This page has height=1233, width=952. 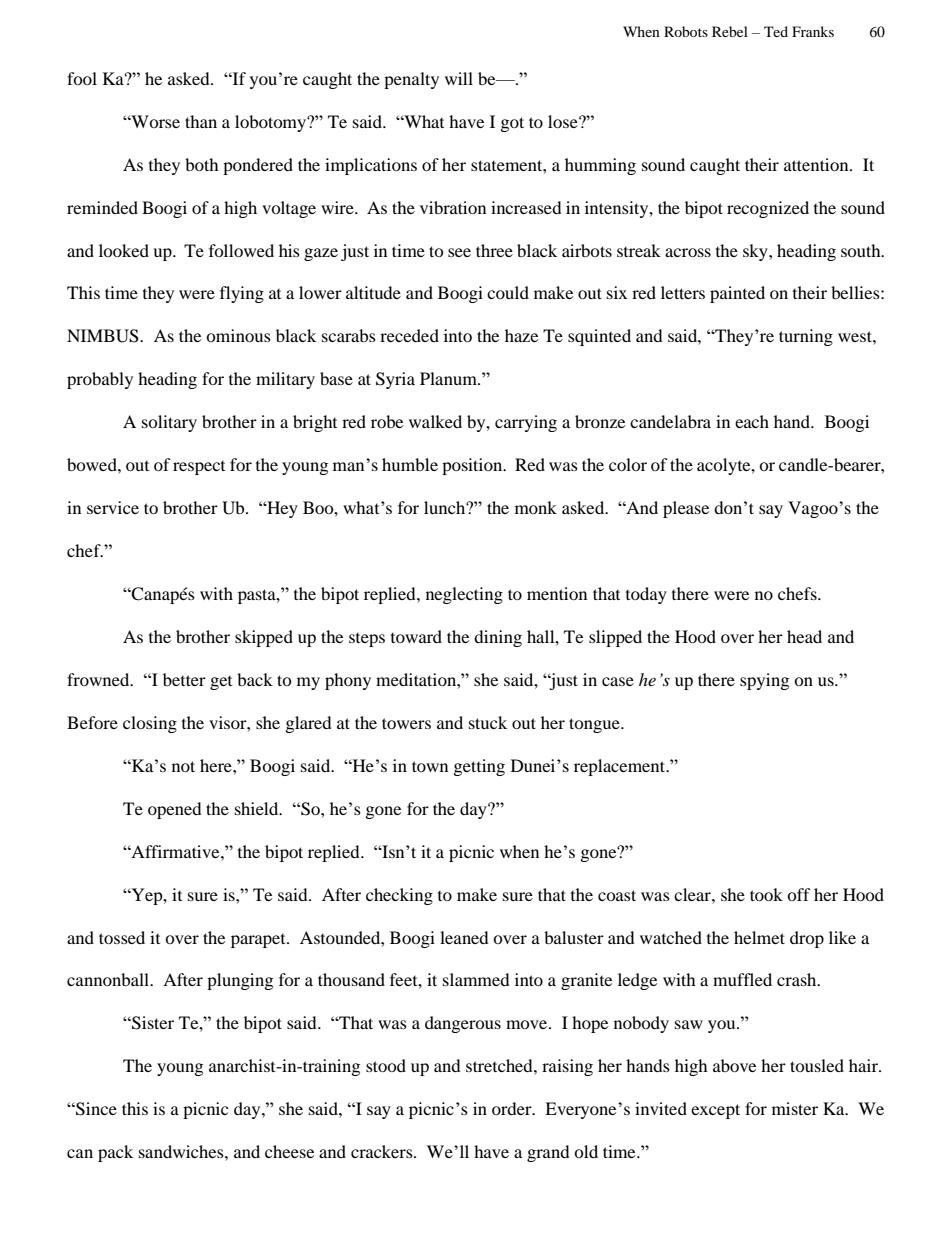 What do you see at coordinates (459, 78) in the page?
I see `will` at bounding box center [459, 78].
